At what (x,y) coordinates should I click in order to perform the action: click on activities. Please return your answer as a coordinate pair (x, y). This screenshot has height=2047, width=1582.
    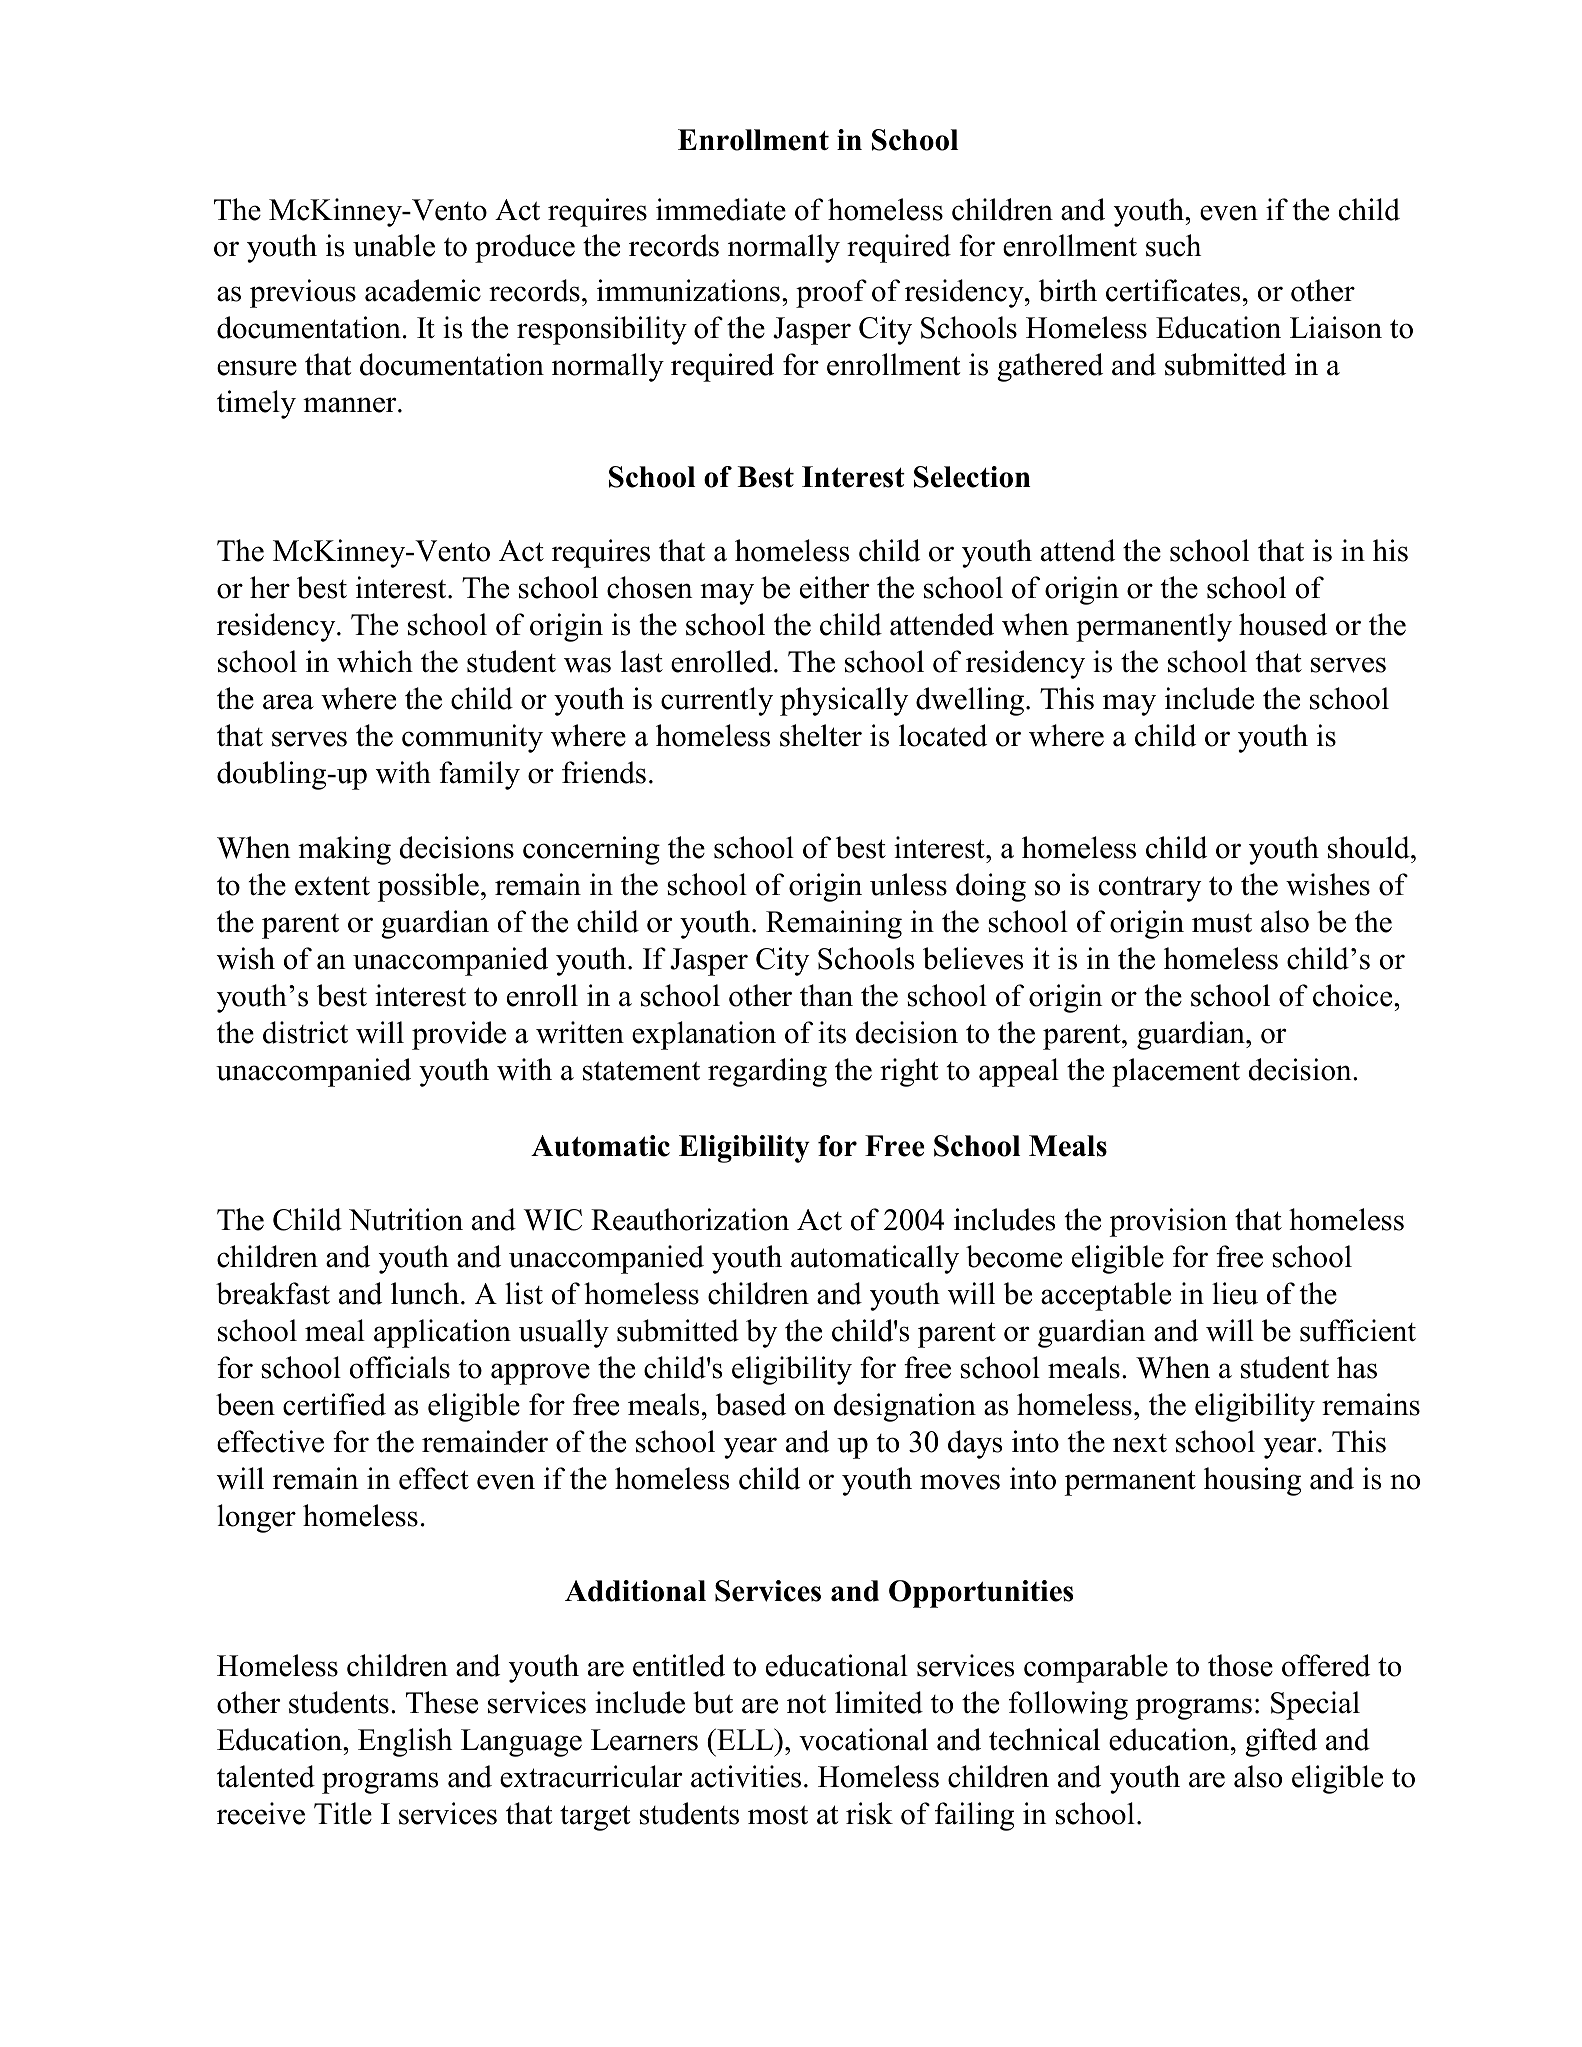
    Looking at the image, I should click on (746, 1776).
